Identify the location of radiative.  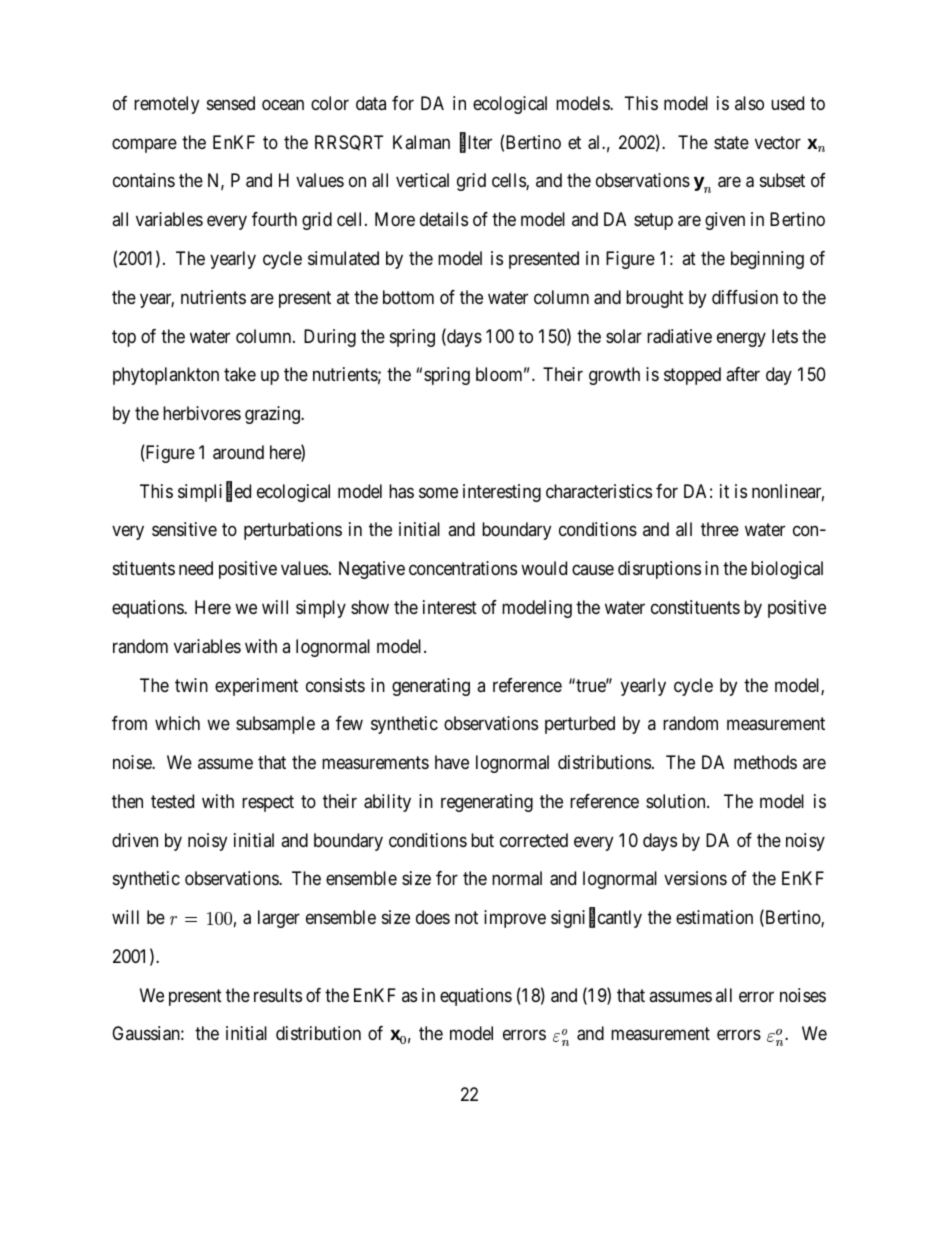
(679, 336).
